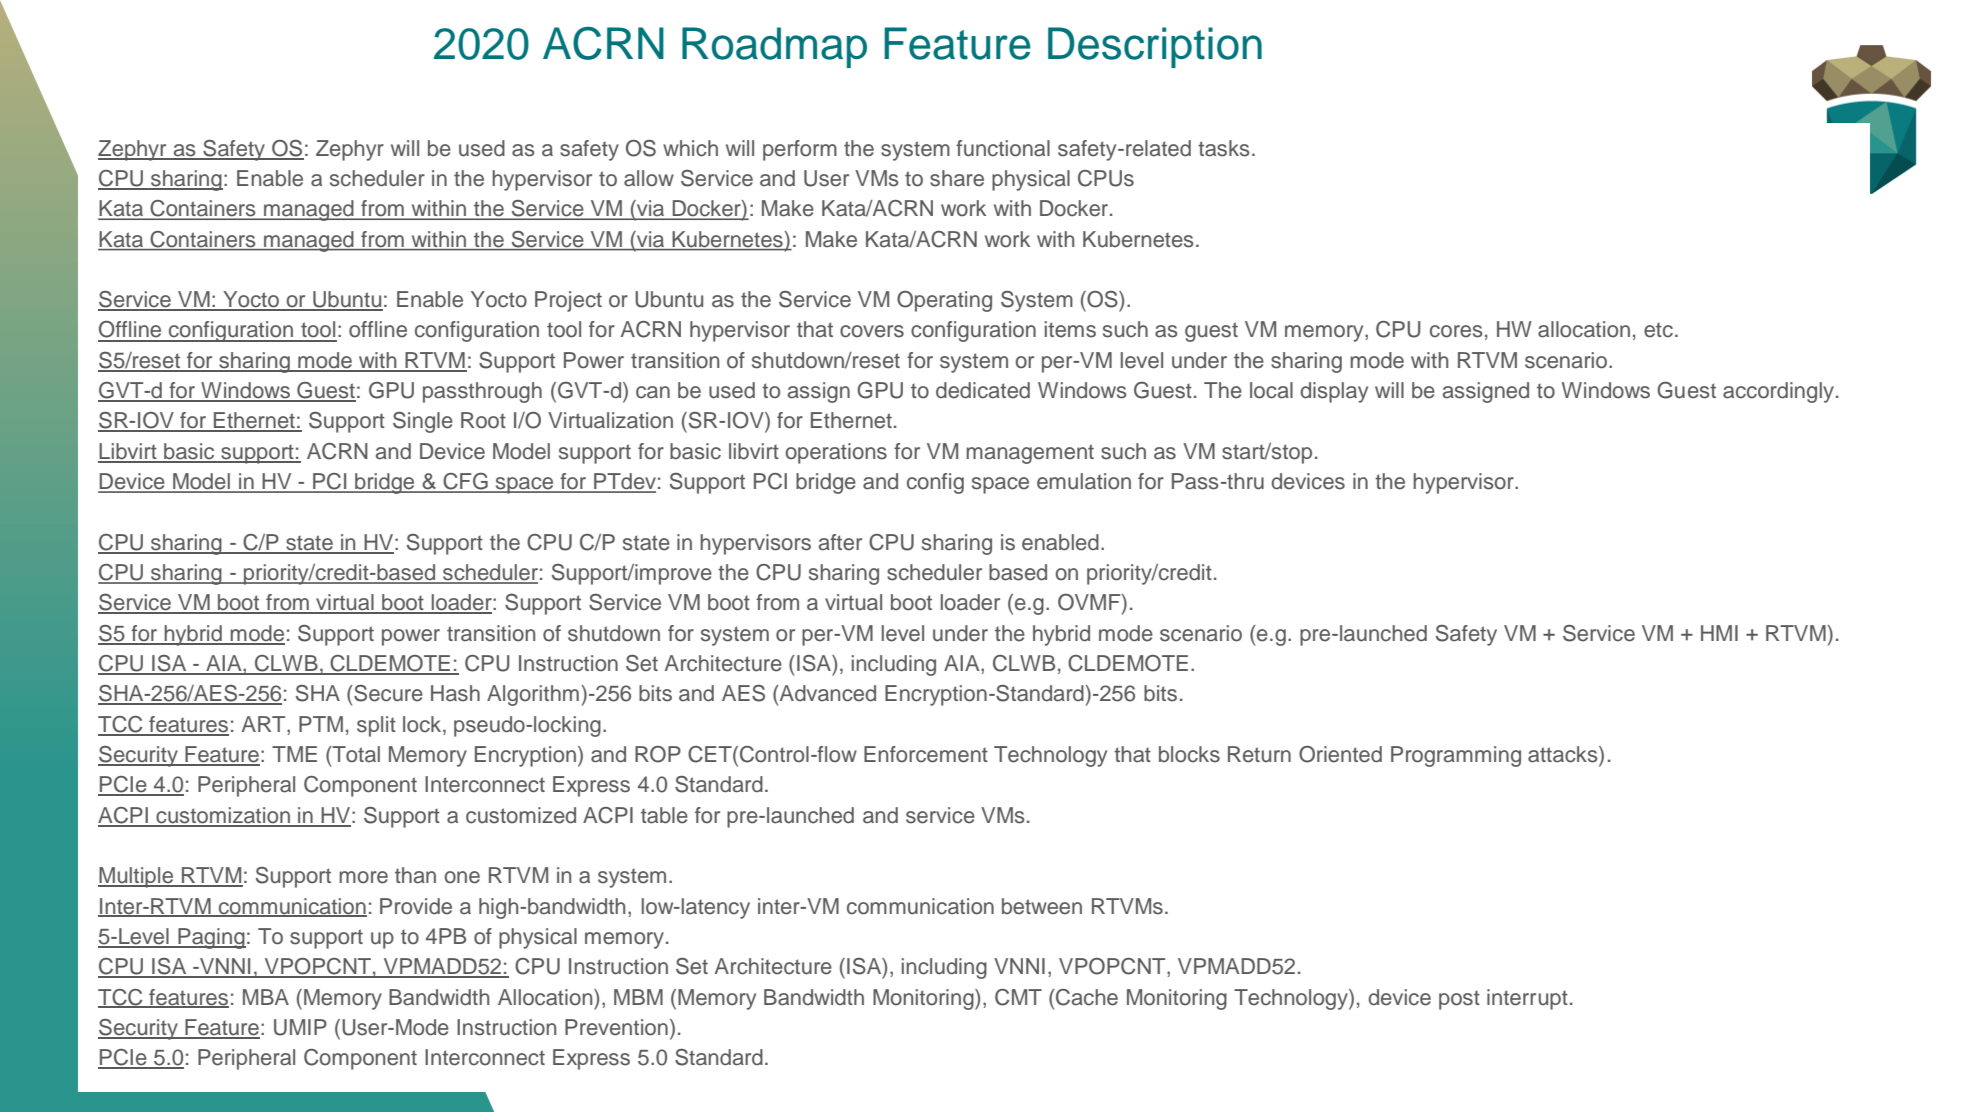 The image size is (1977, 1112). What do you see at coordinates (840, 542) in the page?
I see `after` at bounding box center [840, 542].
